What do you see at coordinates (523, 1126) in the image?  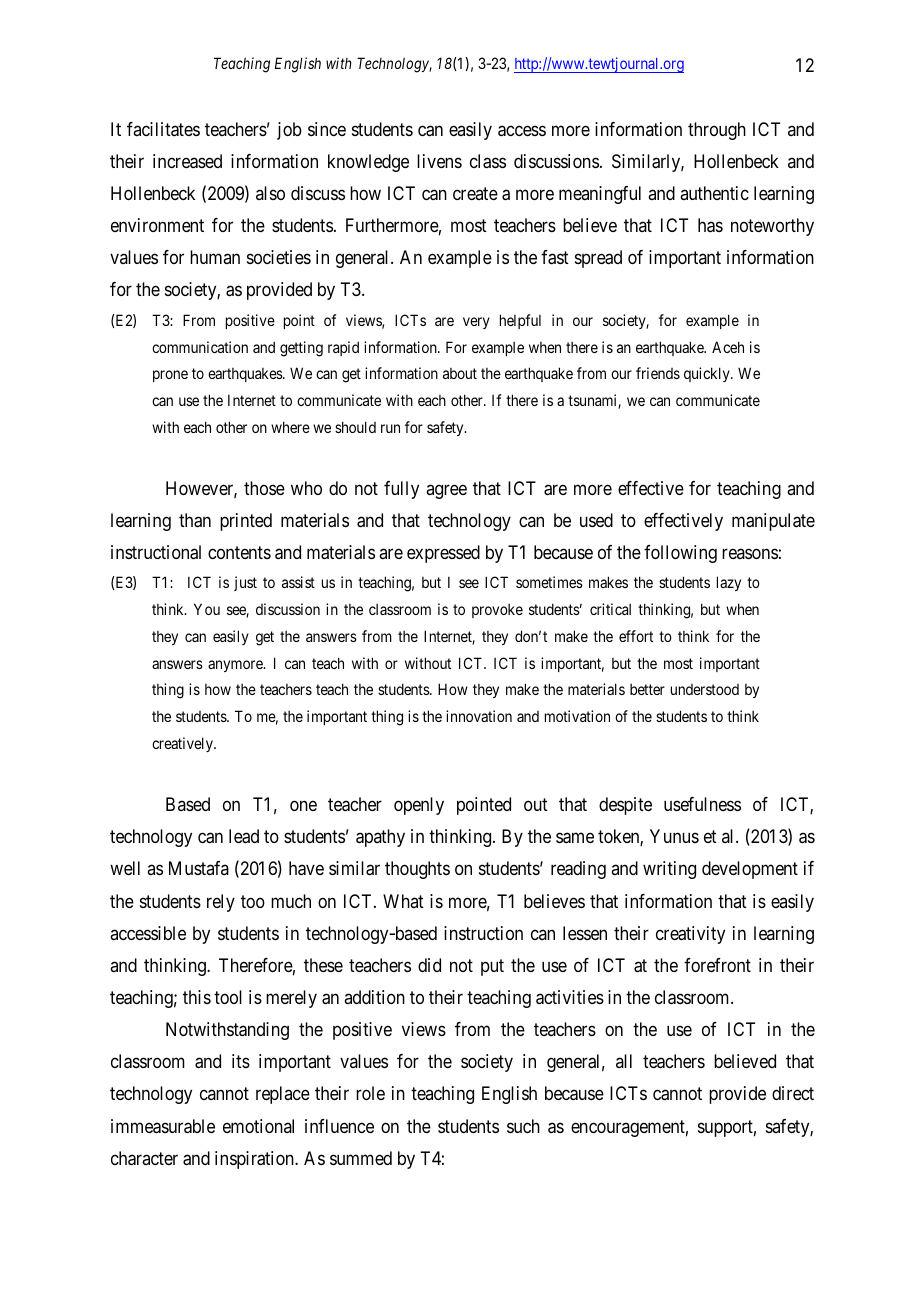 I see `such` at bounding box center [523, 1126].
